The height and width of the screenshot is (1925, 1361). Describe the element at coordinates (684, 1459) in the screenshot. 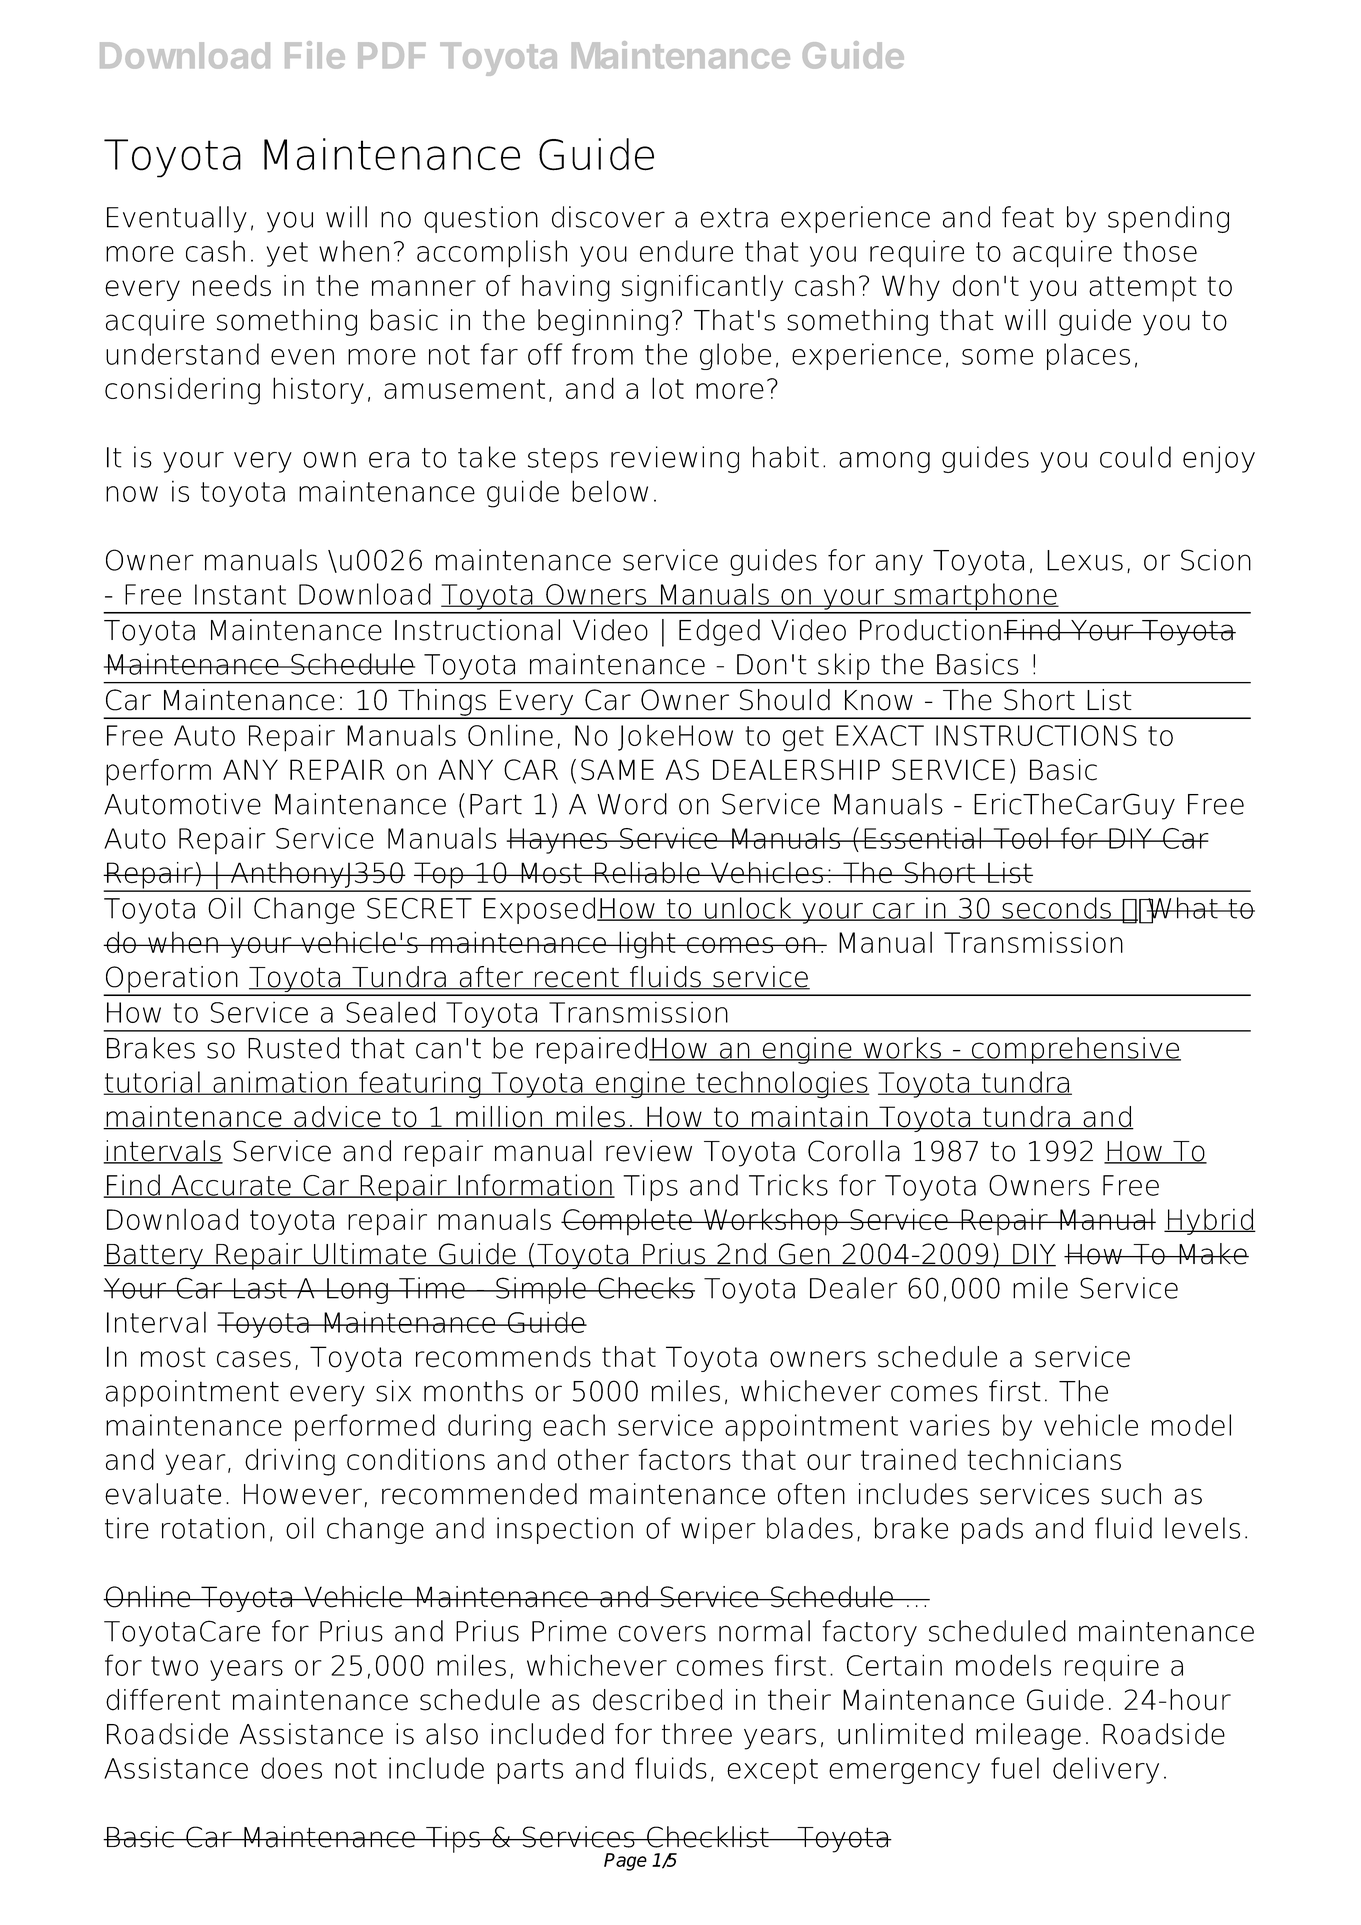

I see `factors` at that location.
